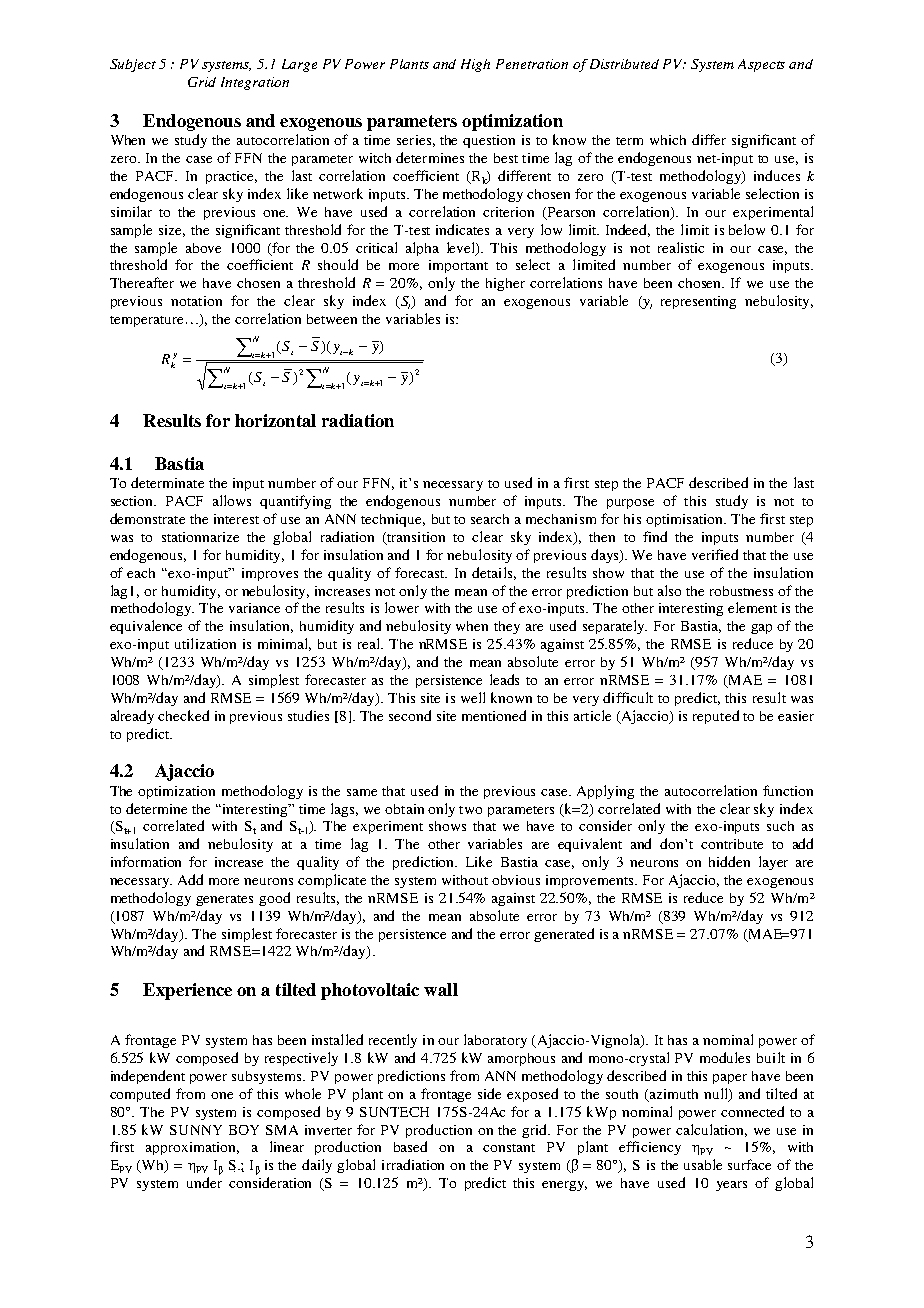  What do you see at coordinates (703, 1164) in the document?
I see `usable` at bounding box center [703, 1164].
